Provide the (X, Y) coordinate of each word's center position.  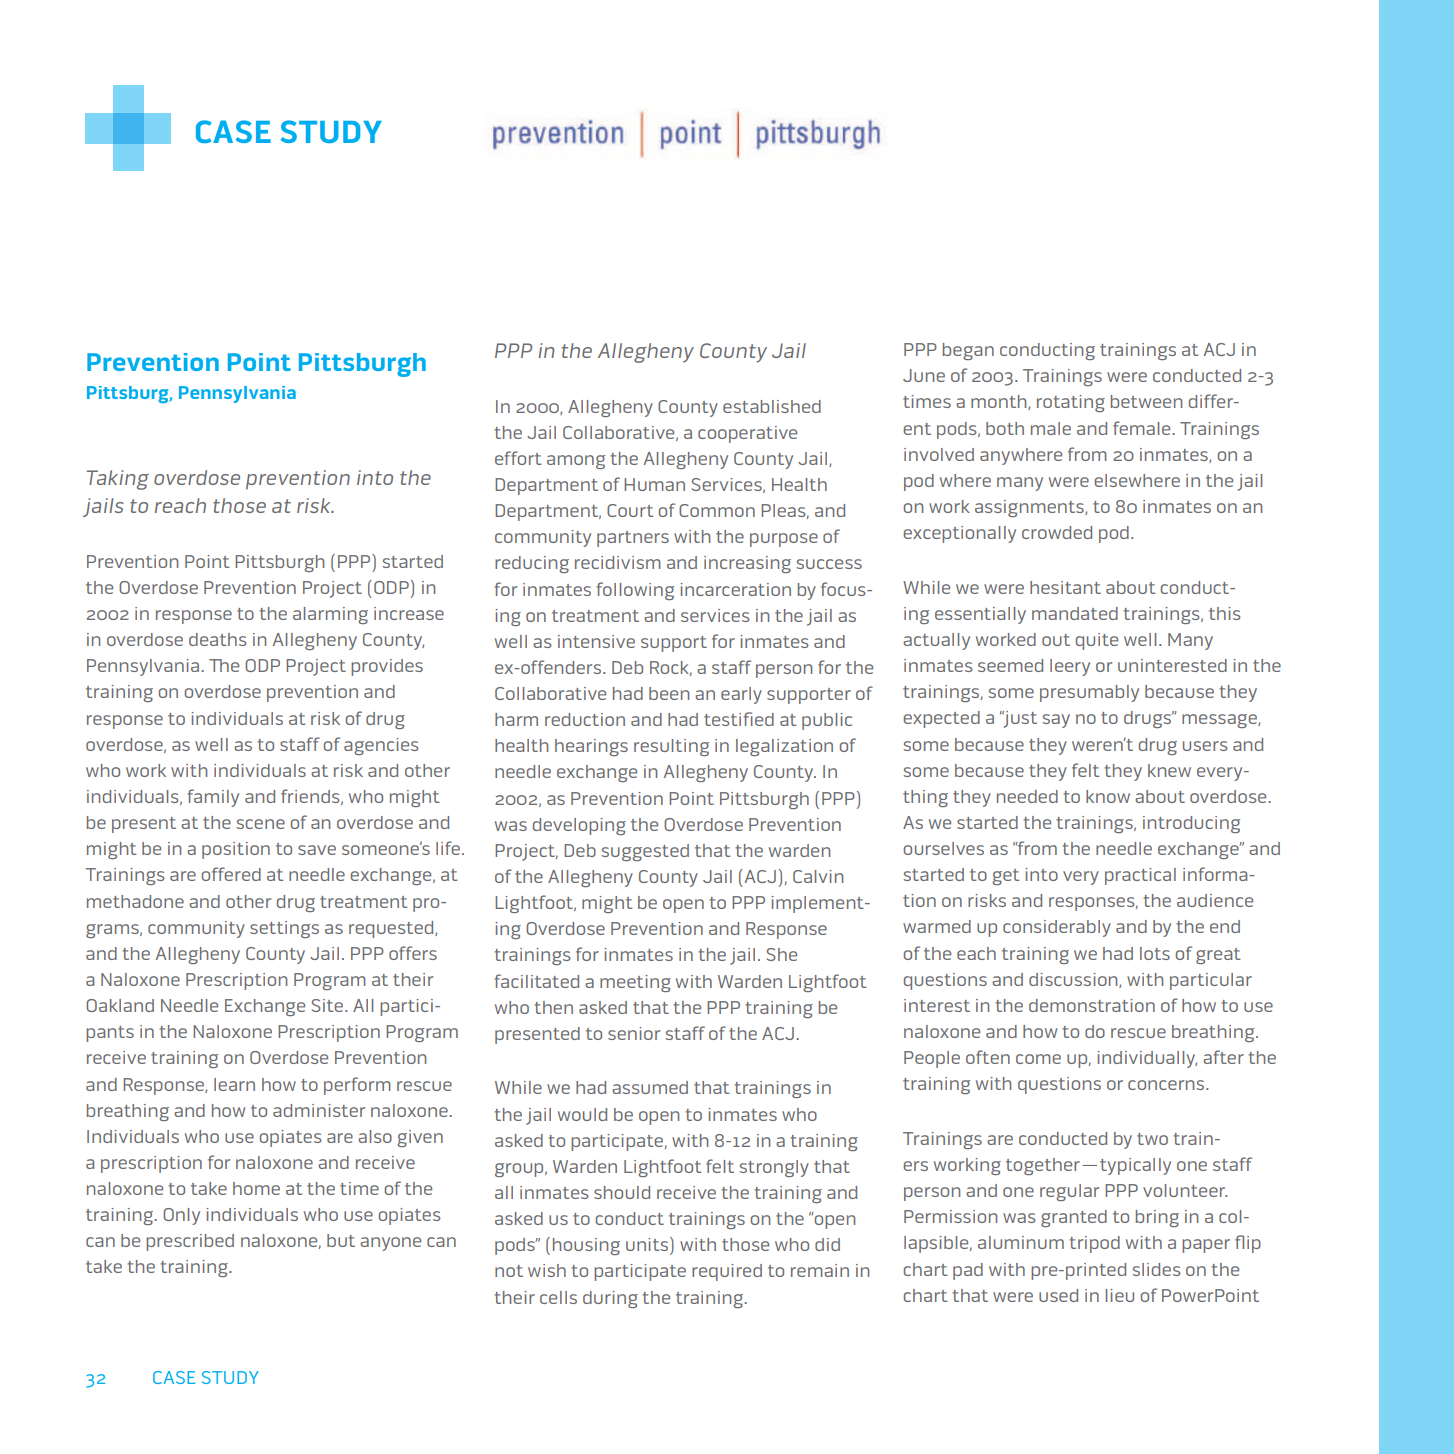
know (1108, 796)
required (727, 1272)
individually (1147, 1059)
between (1146, 401)
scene (260, 824)
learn (234, 1084)
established (772, 406)
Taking (118, 480)
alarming (330, 615)
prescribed (190, 1242)
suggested (645, 852)
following (635, 591)
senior (634, 1033)
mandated (1075, 613)
